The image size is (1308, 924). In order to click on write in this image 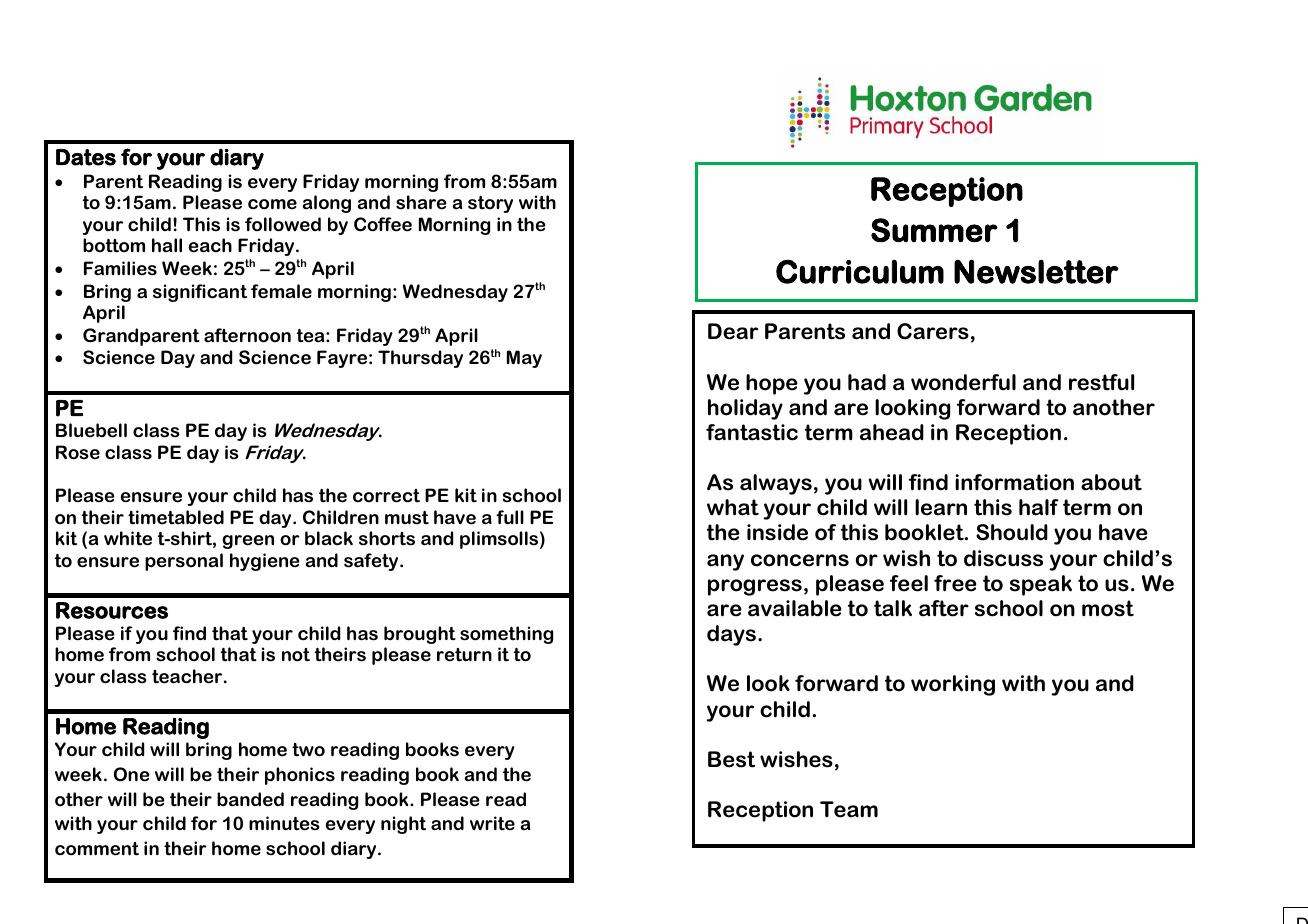, I will do `click(492, 823)`.
